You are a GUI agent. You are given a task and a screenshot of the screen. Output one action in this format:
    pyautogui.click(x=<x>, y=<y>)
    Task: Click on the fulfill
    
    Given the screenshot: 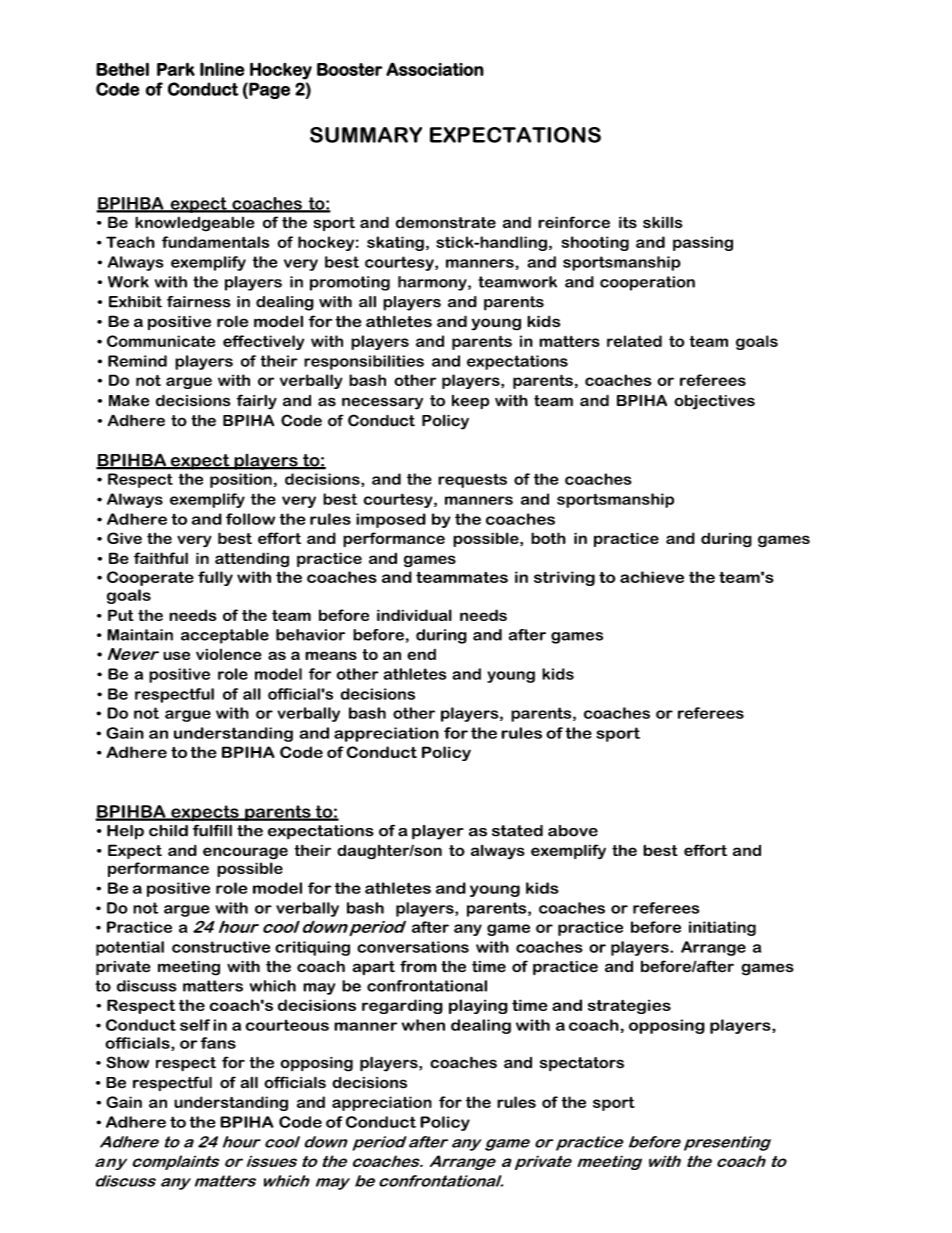 What is the action you would take?
    pyautogui.click(x=212, y=830)
